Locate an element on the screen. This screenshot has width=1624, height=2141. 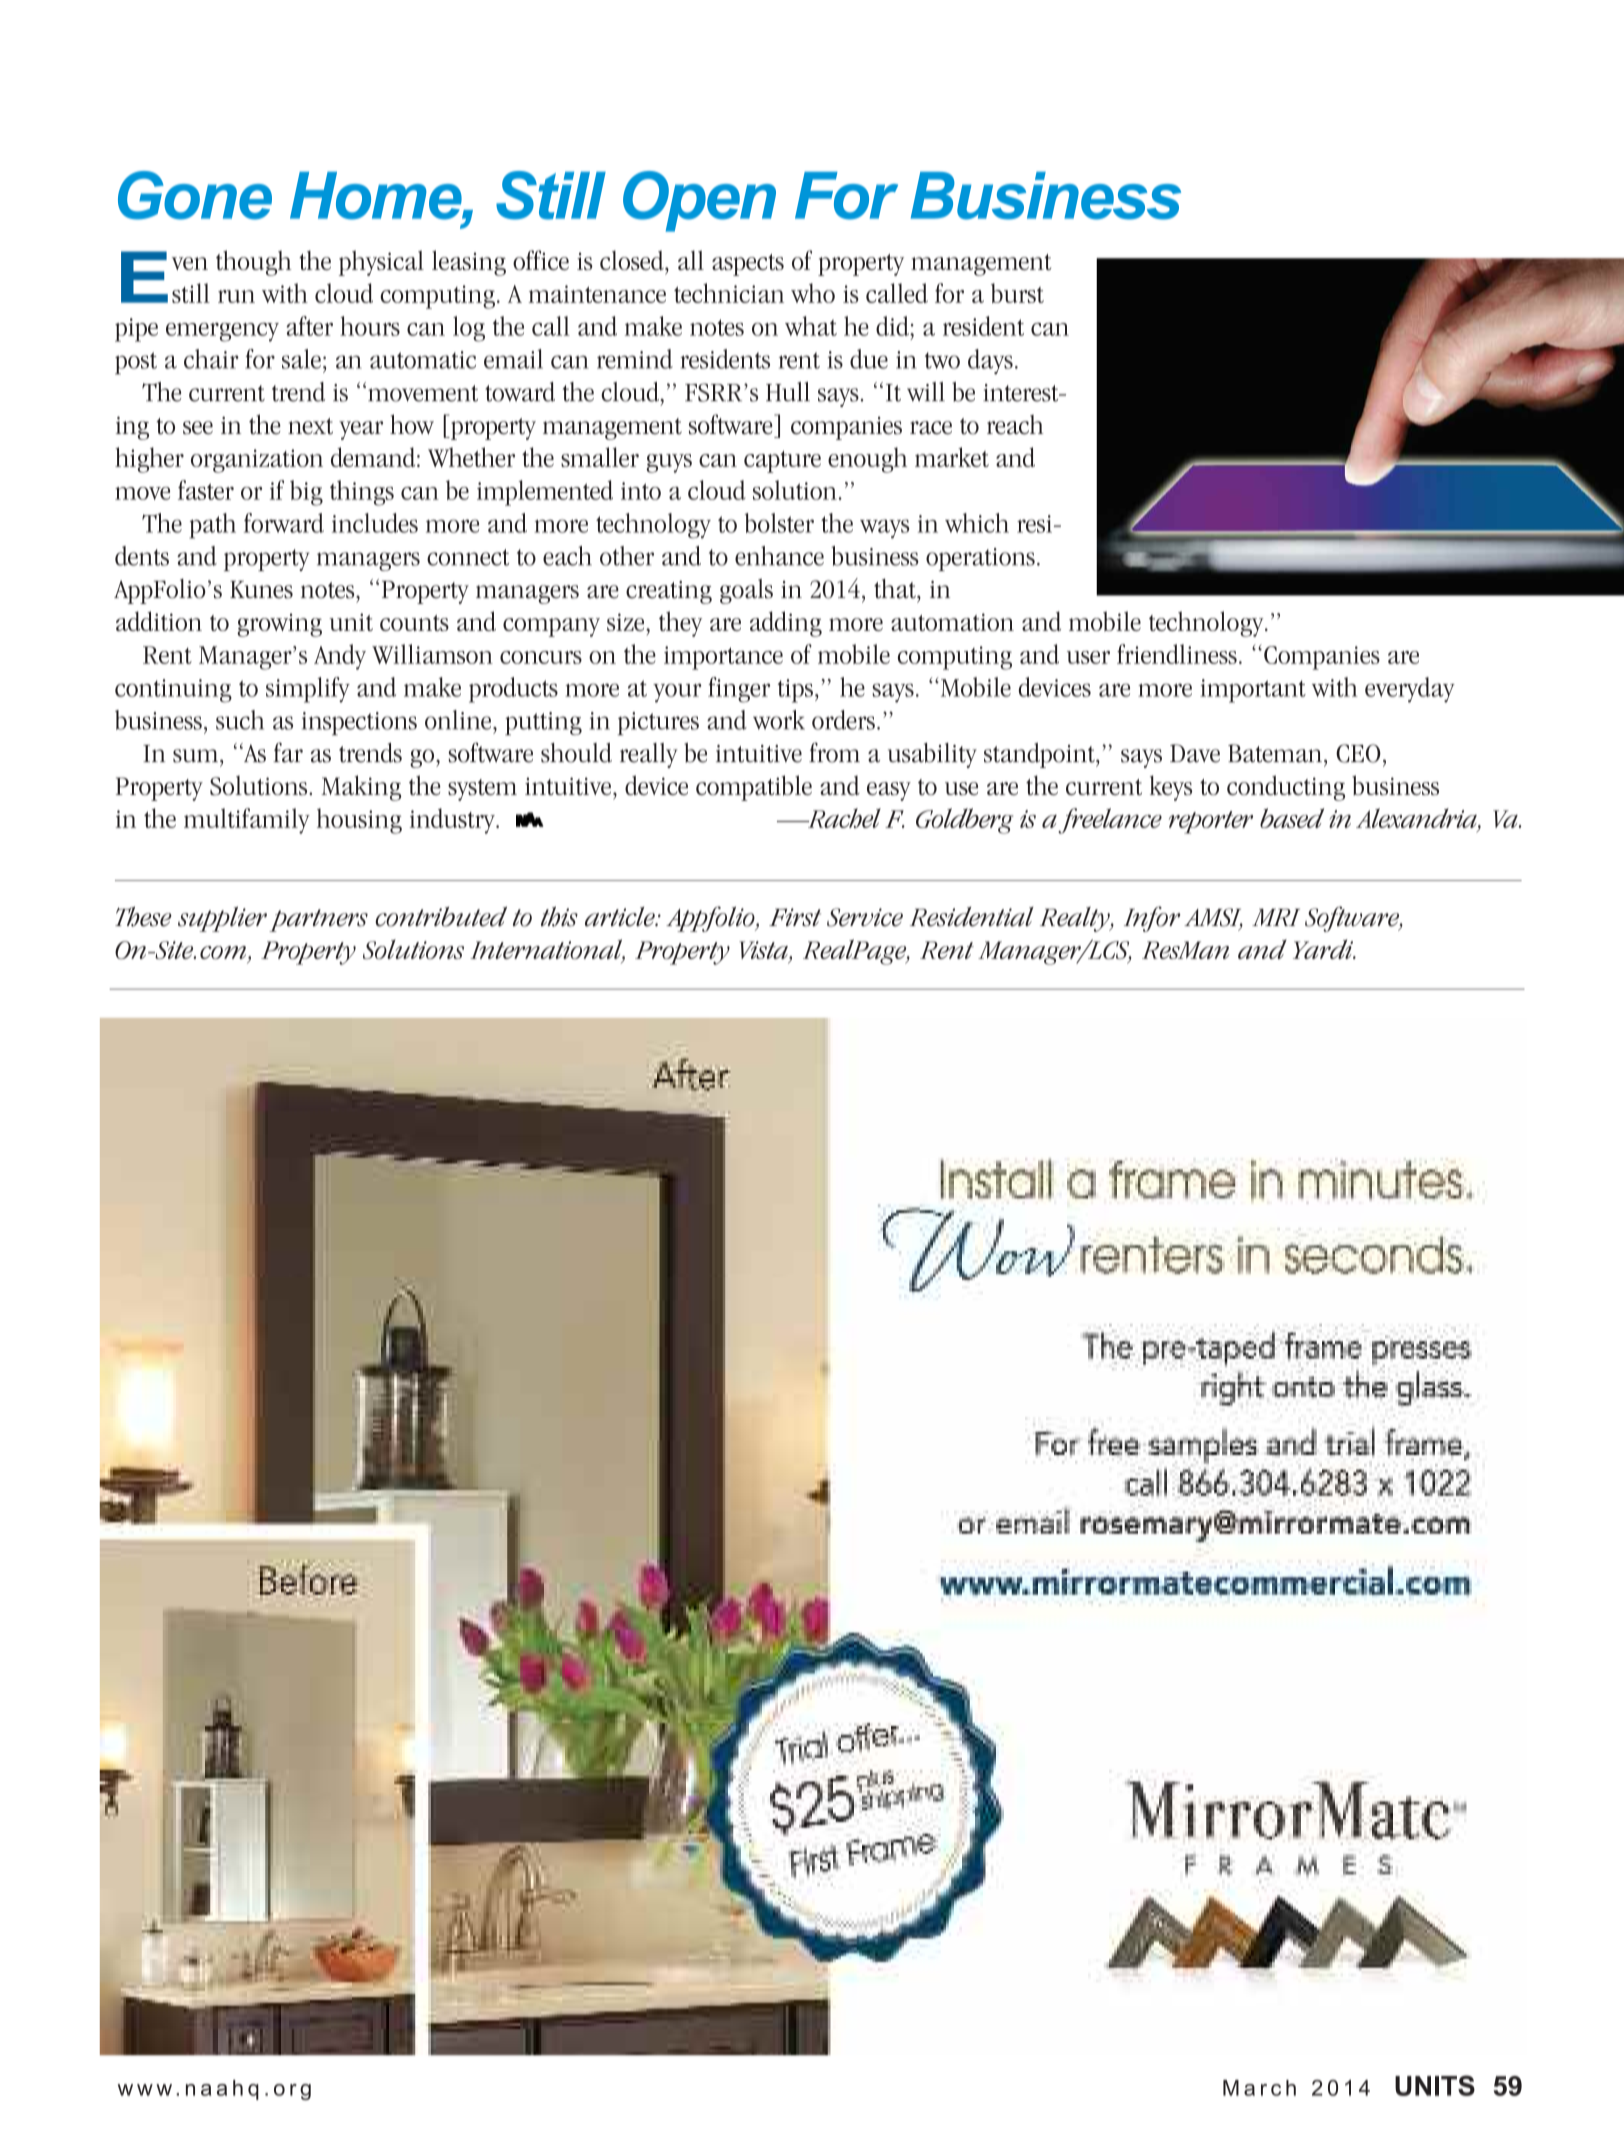
enhance is located at coordinates (779, 556).
